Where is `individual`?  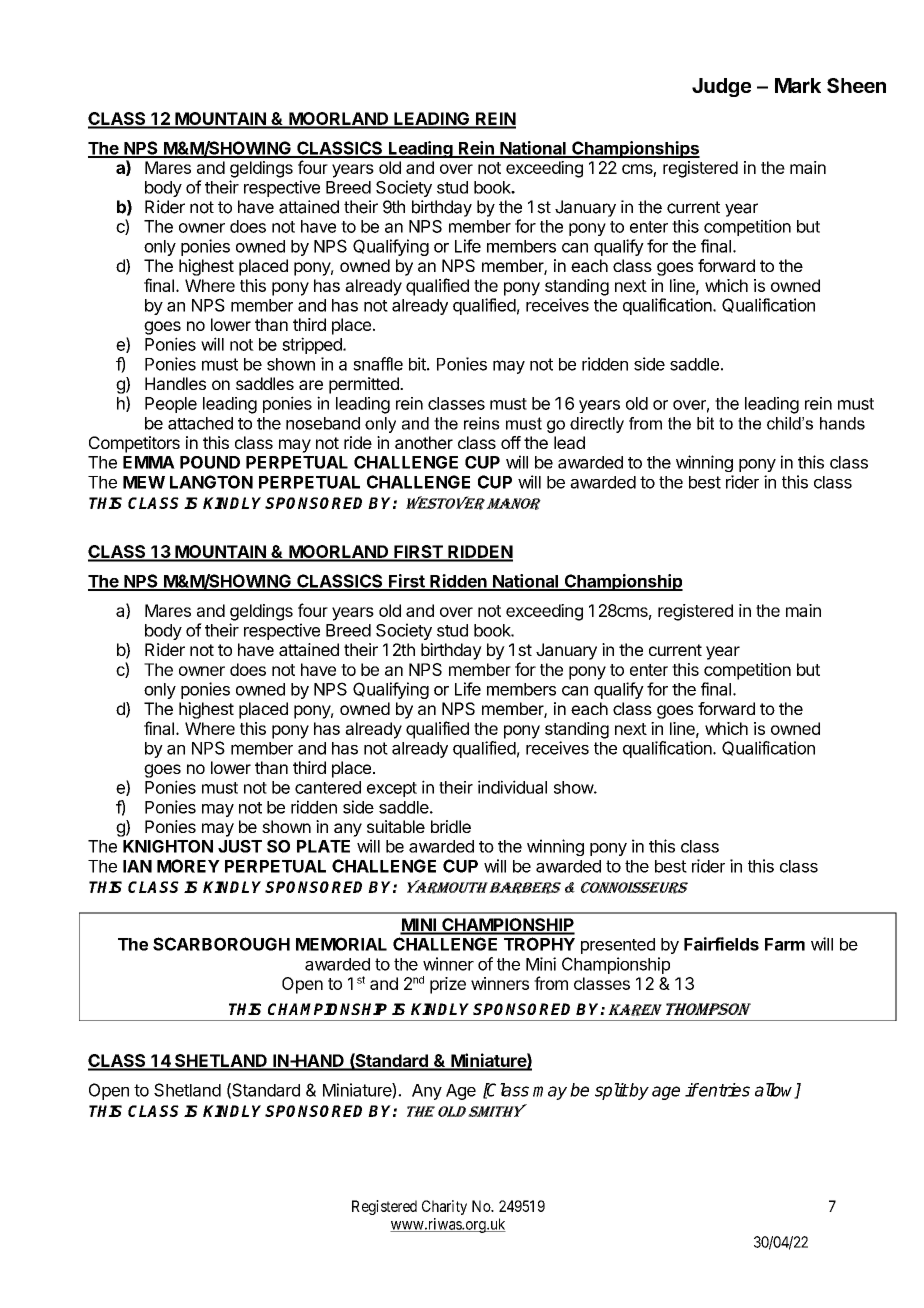
individual is located at coordinates (512, 787).
